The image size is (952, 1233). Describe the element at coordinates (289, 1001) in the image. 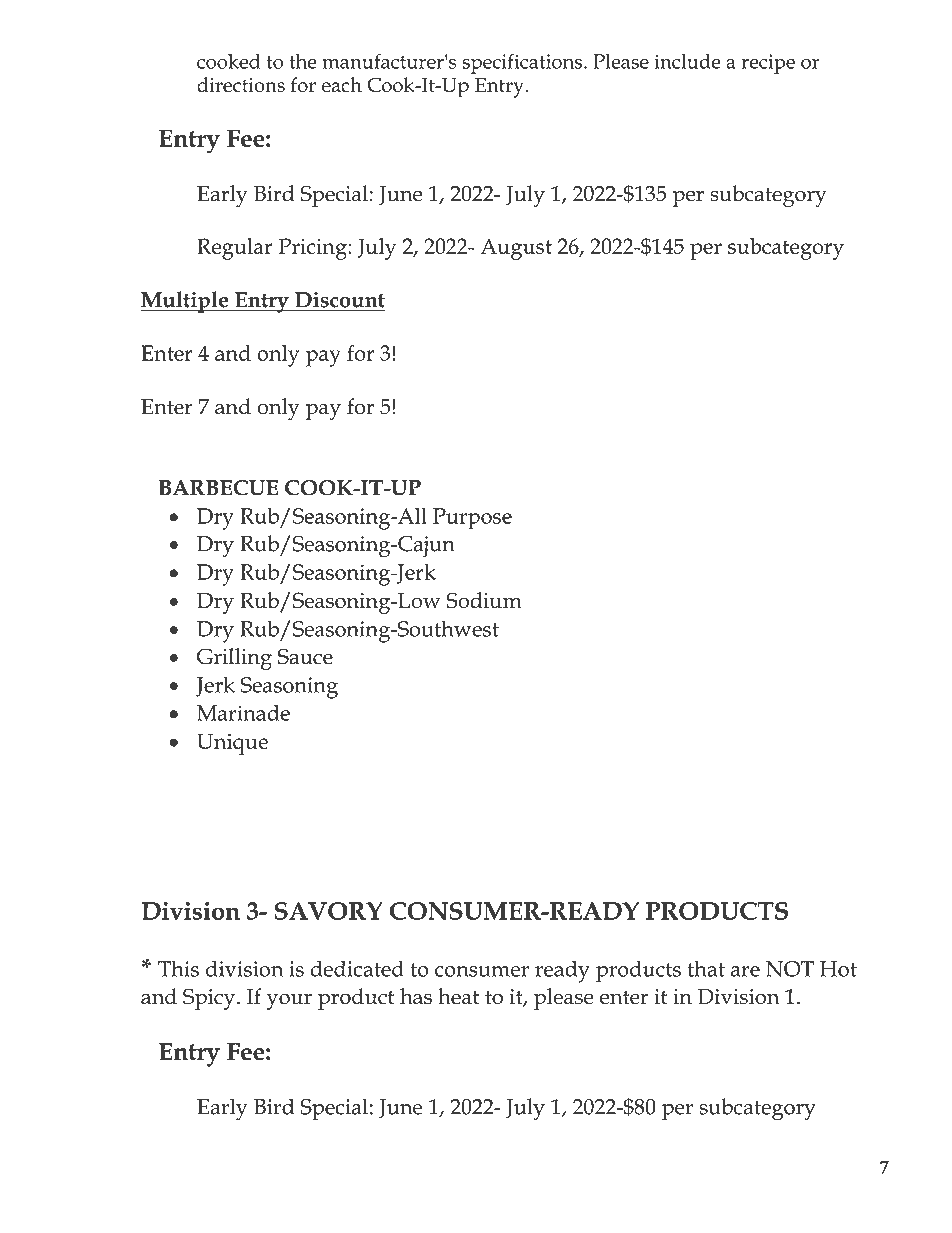

I see `your` at that location.
